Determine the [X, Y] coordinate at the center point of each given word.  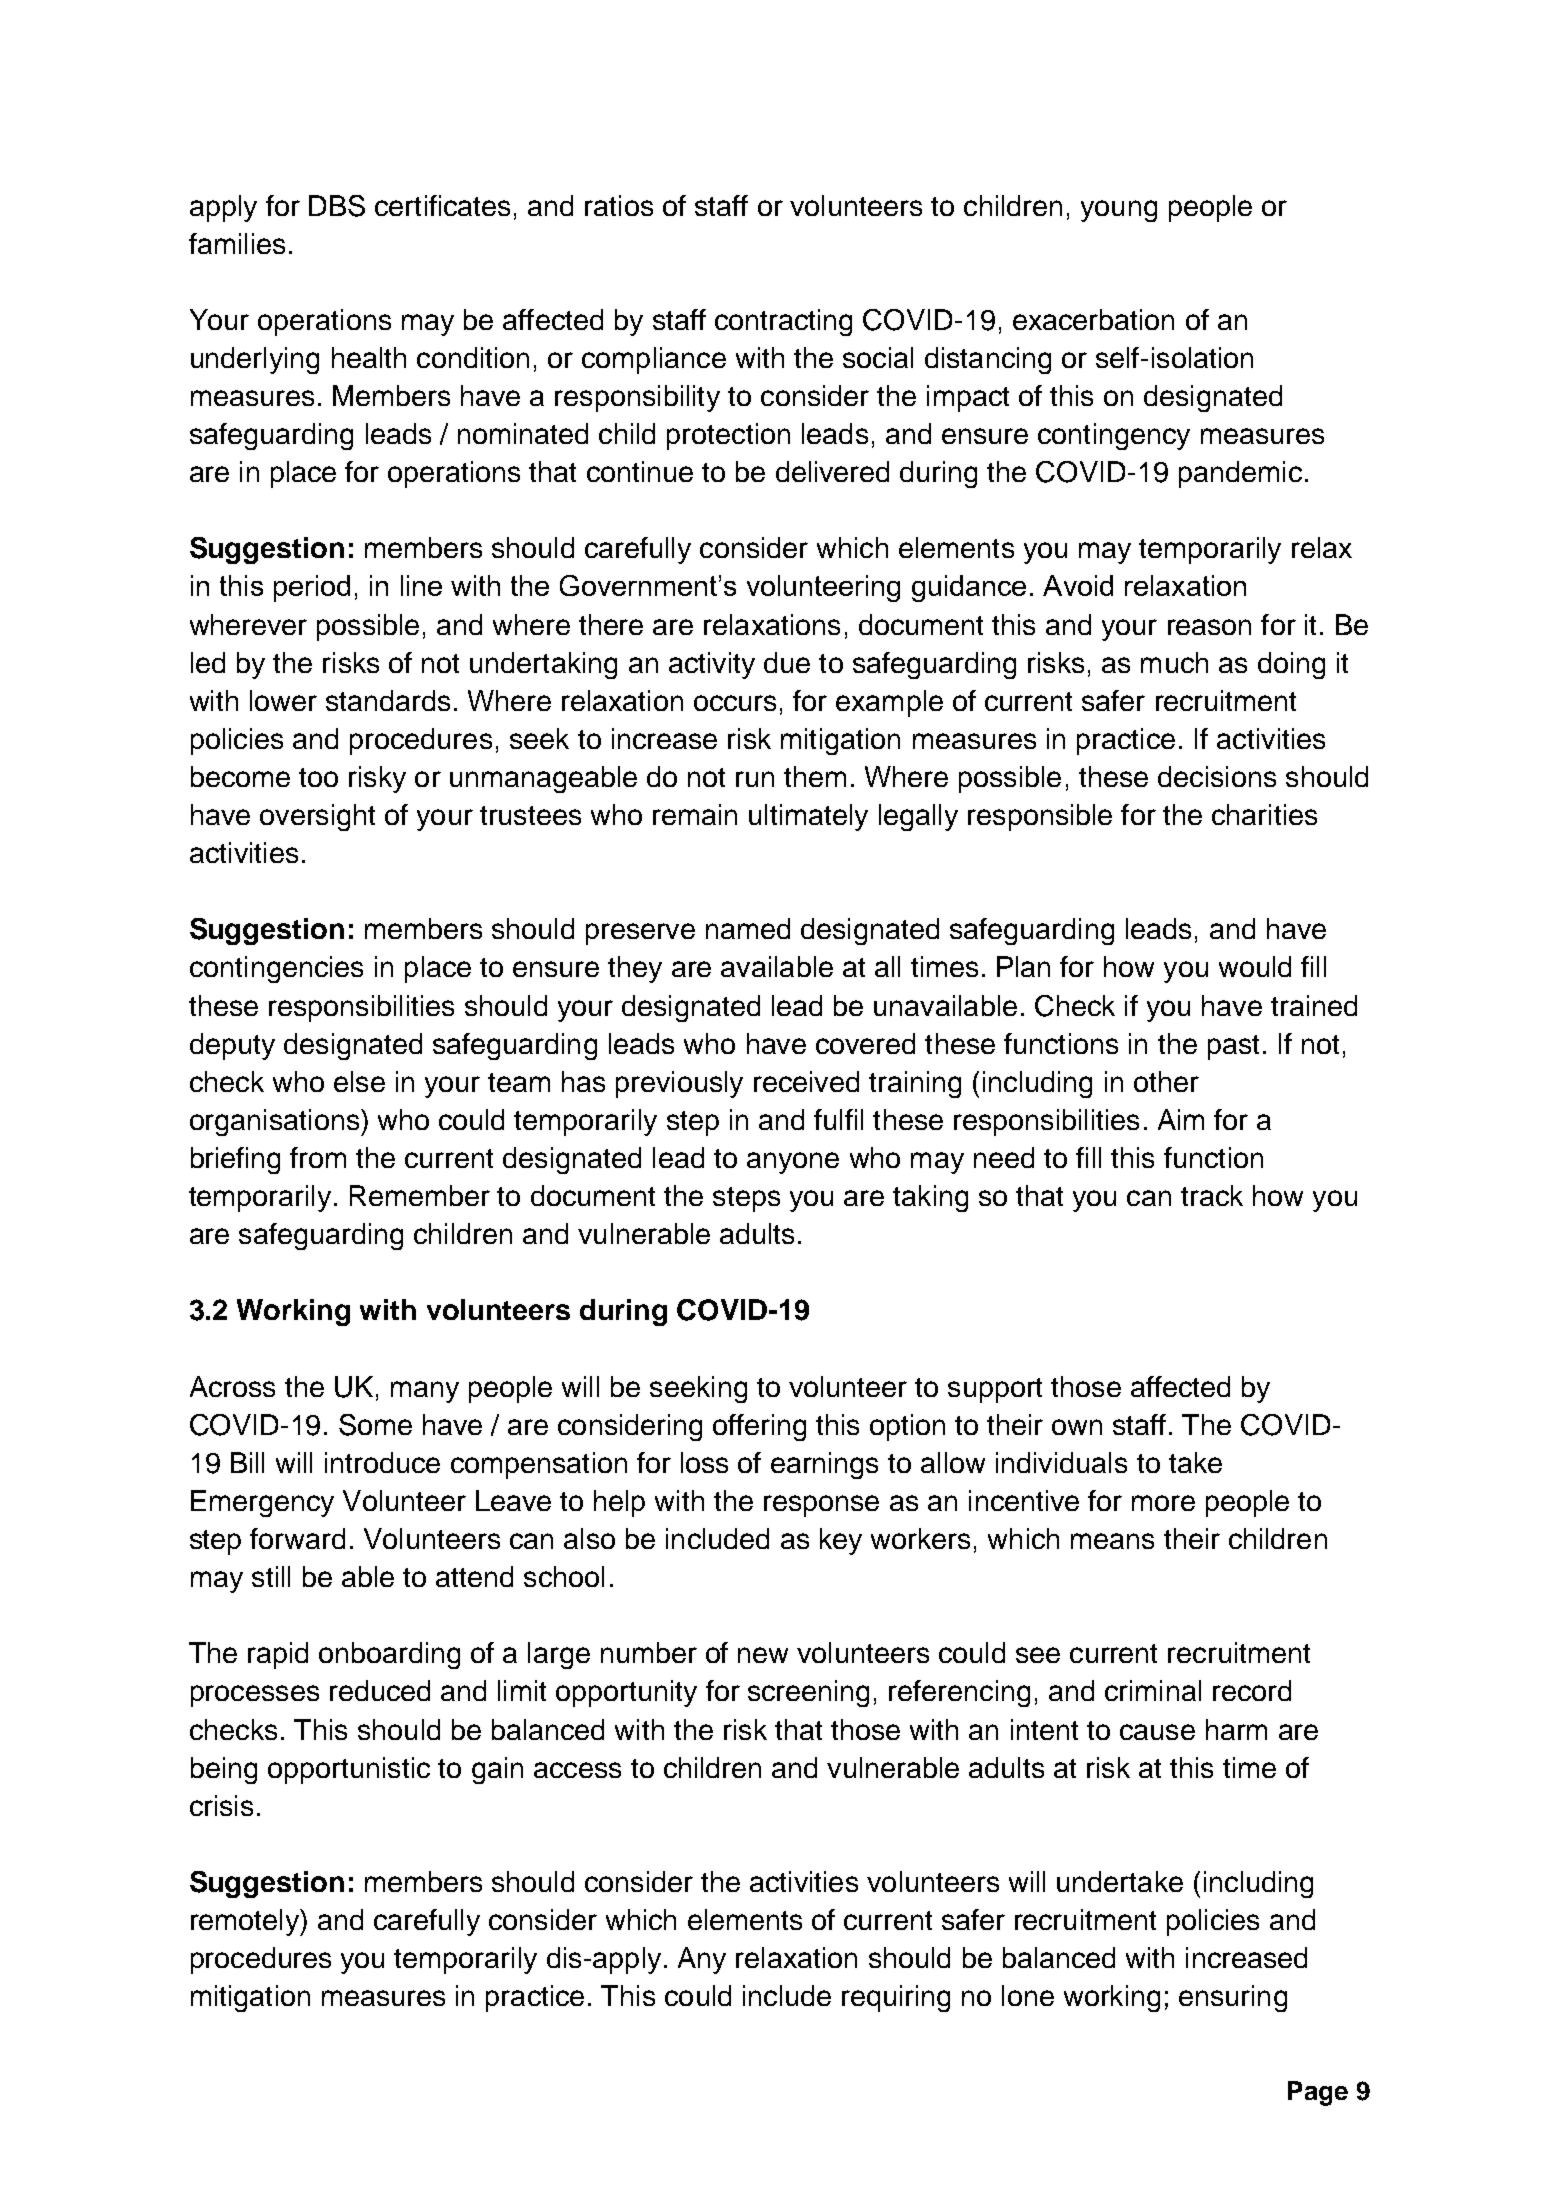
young [1119, 211]
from [318, 1157]
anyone [793, 1163]
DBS [337, 206]
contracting [783, 322]
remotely [246, 1922]
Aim [1181, 1119]
